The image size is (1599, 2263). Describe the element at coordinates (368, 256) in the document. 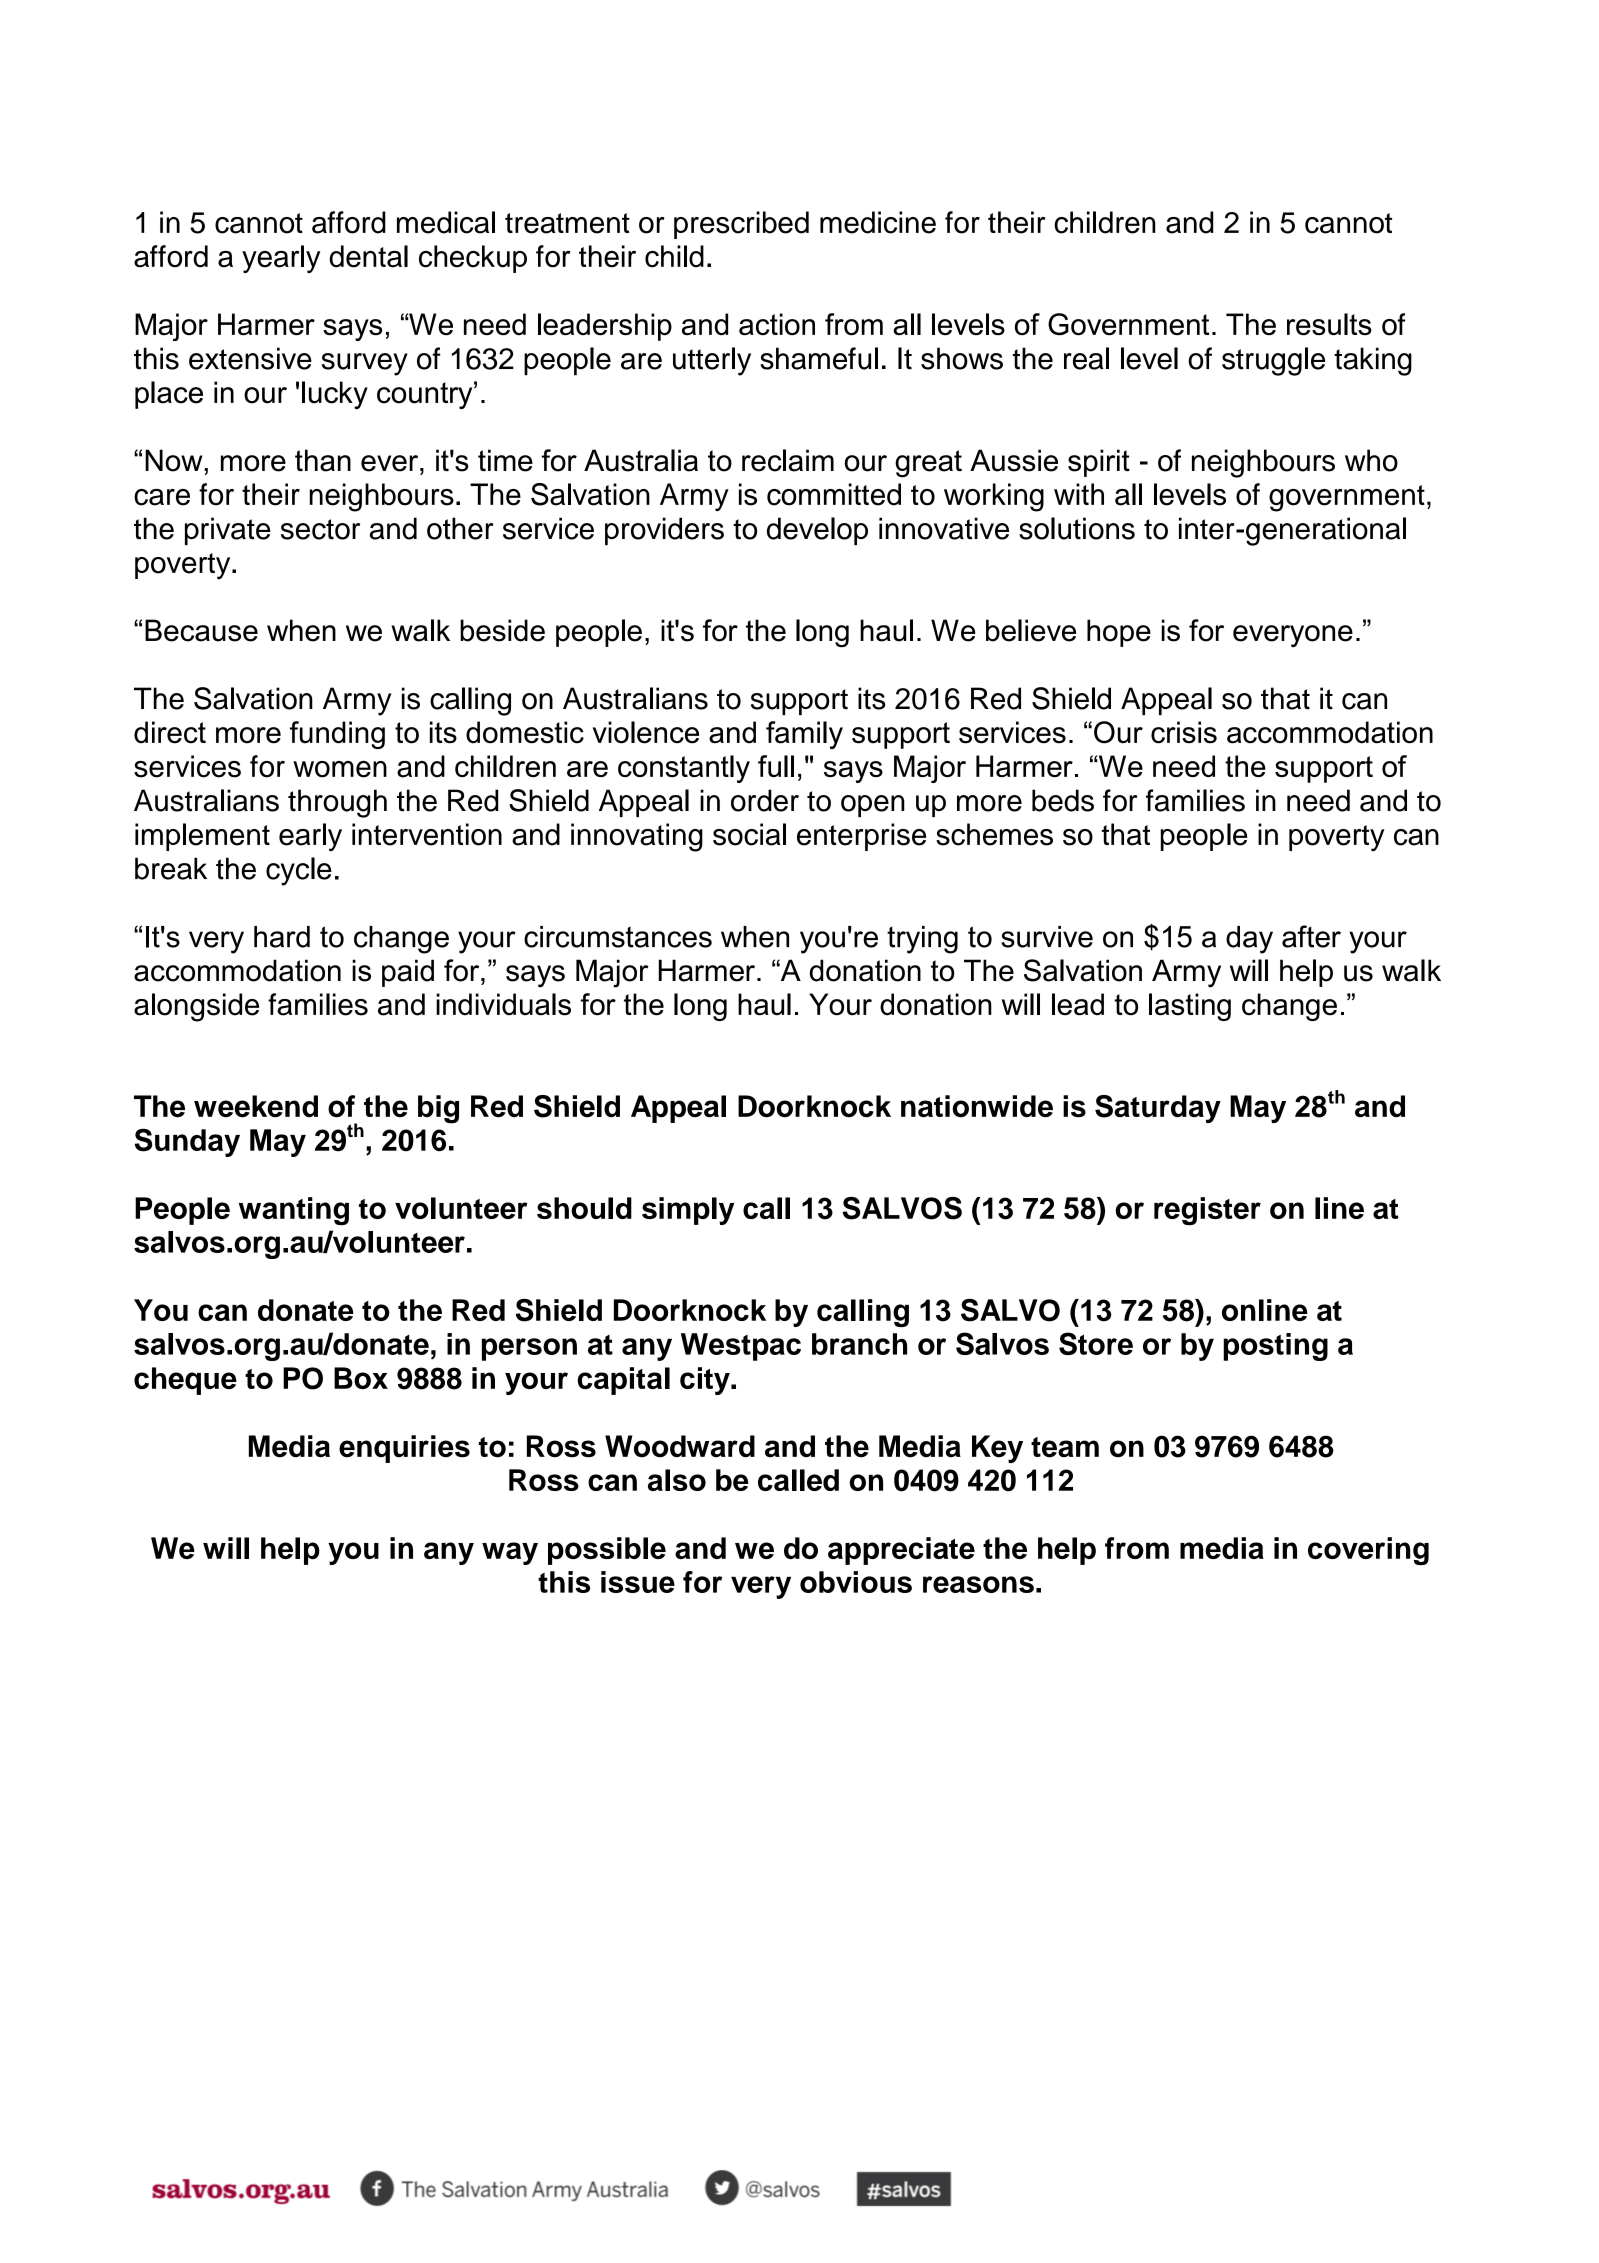

I see `dental` at that location.
